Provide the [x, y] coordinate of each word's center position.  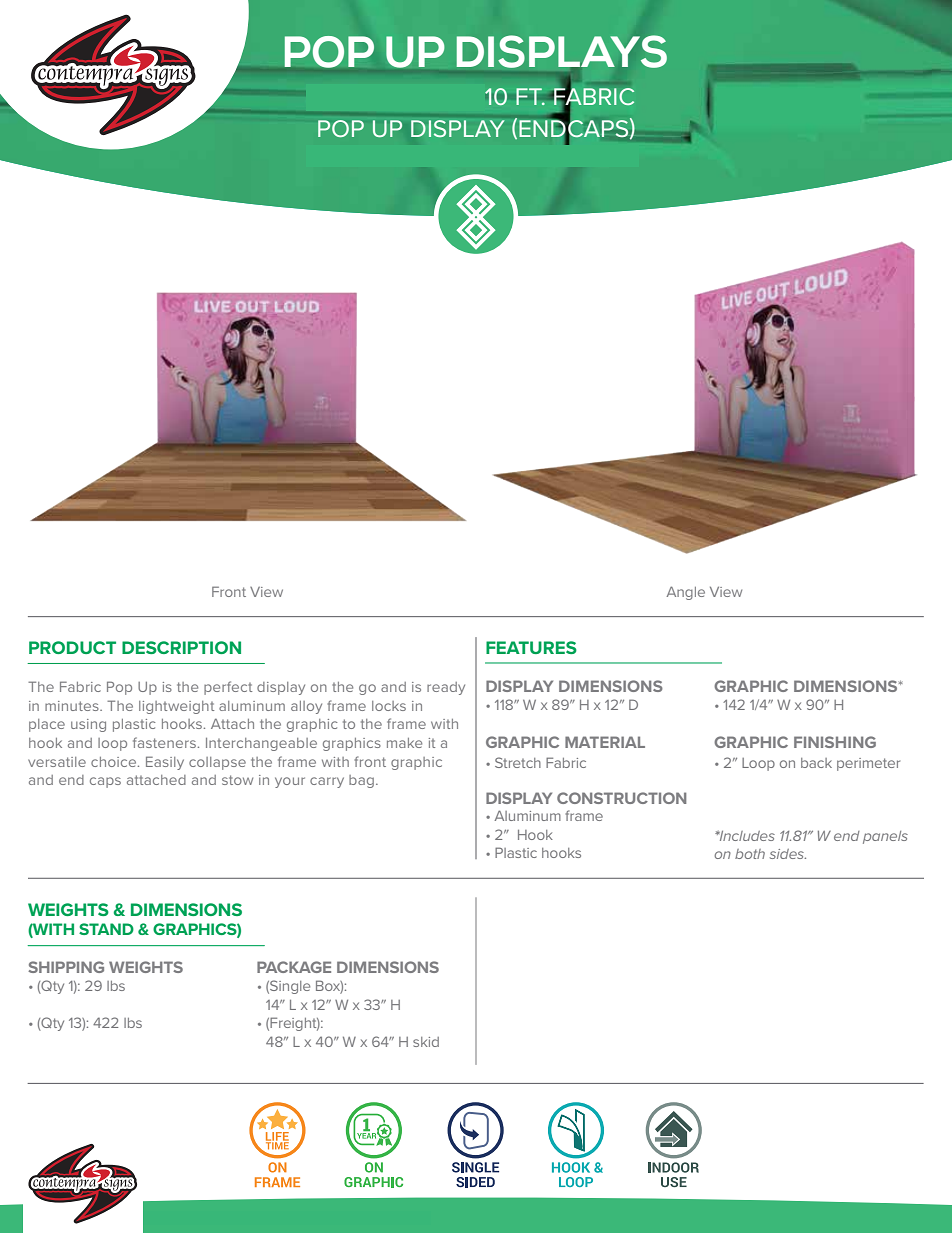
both [750, 854]
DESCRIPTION [181, 647]
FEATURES [531, 647]
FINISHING [835, 742]
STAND [106, 929]
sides [788, 854]
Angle [686, 593]
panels [885, 837]
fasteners [164, 742]
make [404, 743]
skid [426, 1042]
